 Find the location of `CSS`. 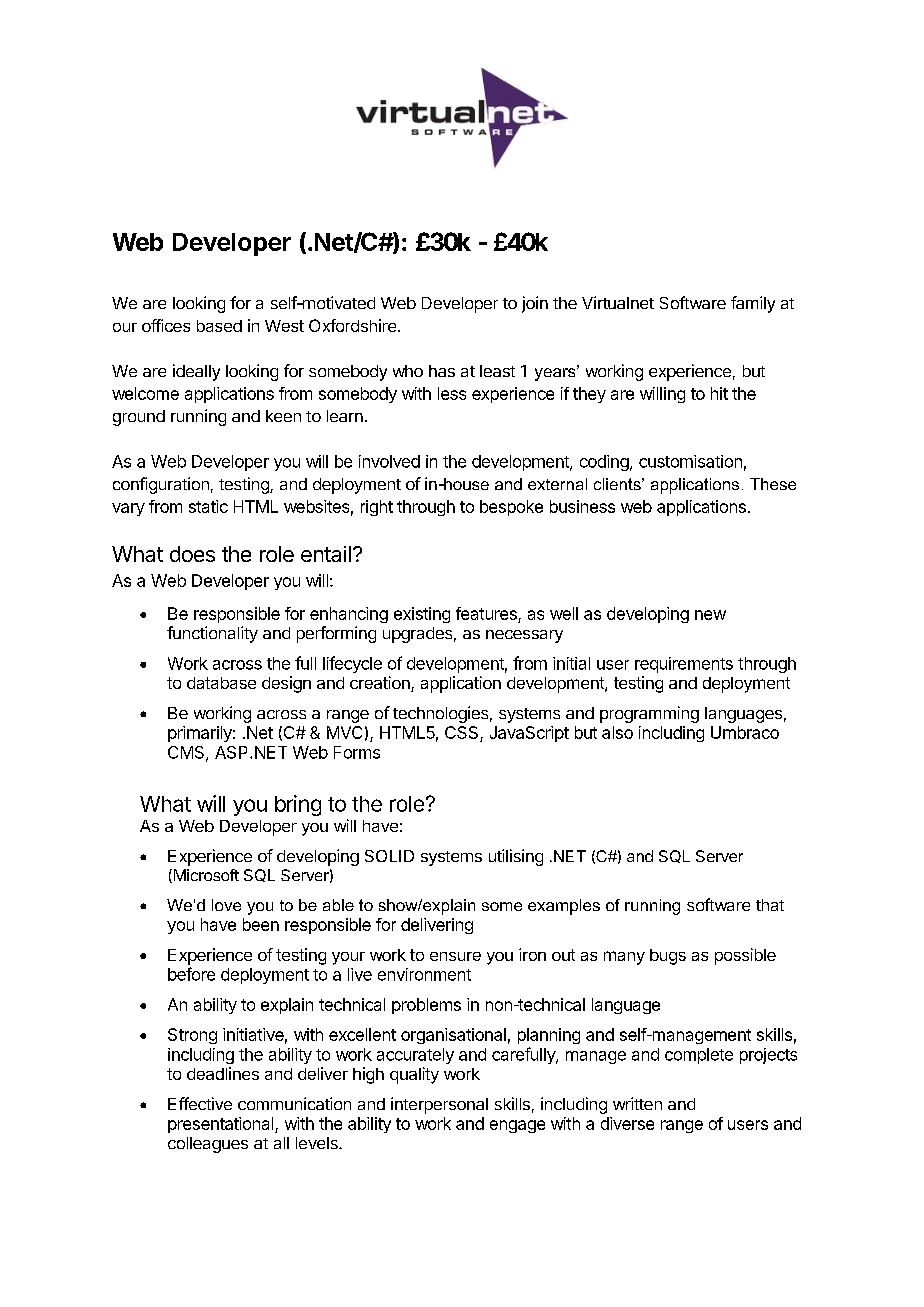

CSS is located at coordinates (463, 734).
